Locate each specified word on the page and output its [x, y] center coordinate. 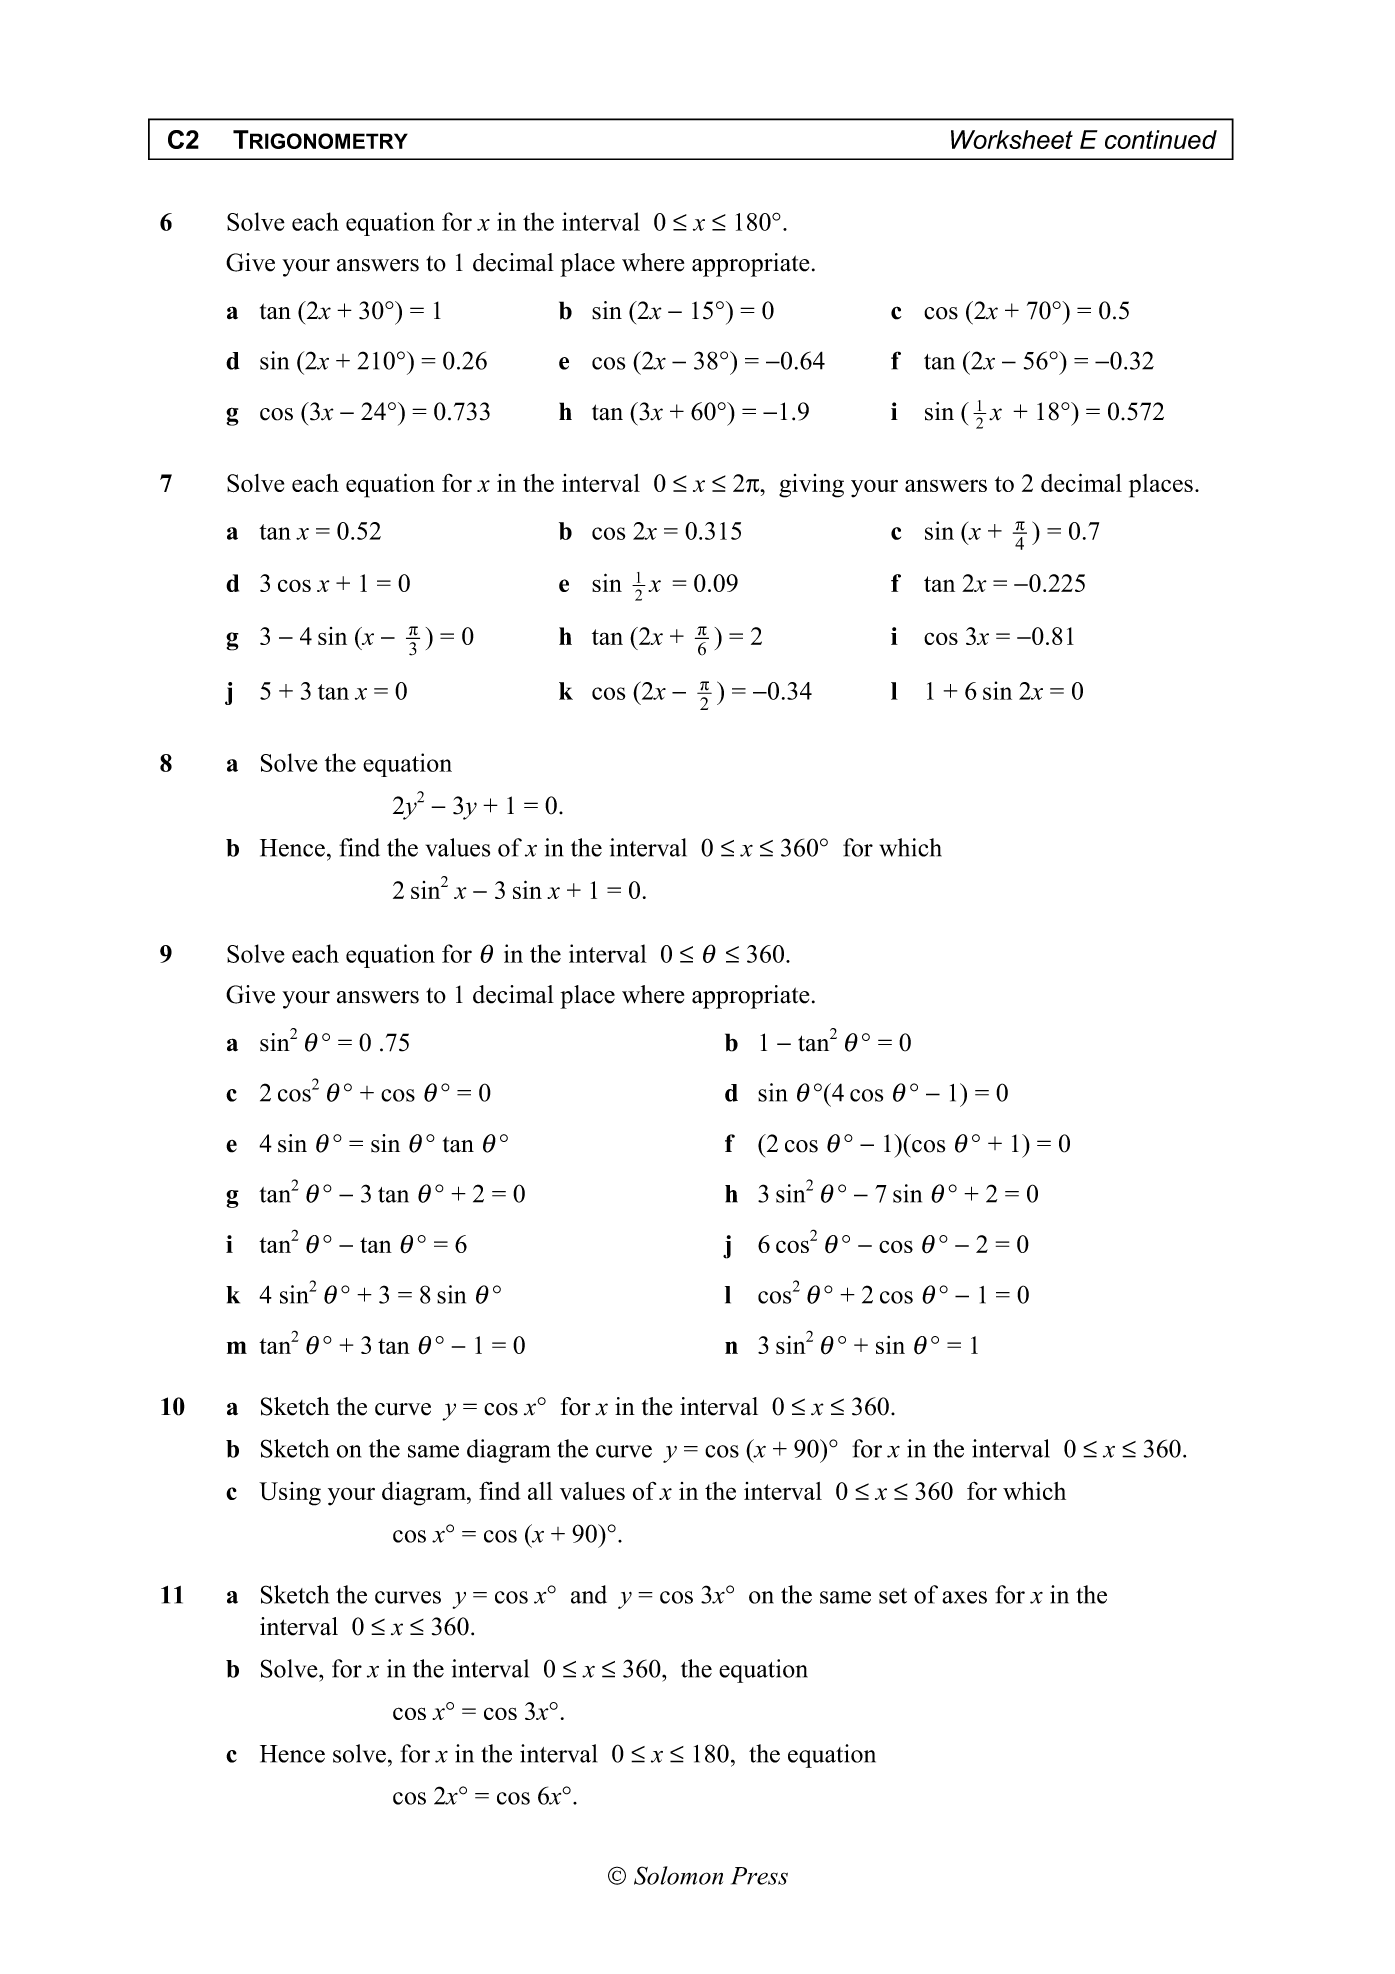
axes [964, 1597]
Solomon [678, 1875]
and [589, 1594]
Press [759, 1876]
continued [1161, 139]
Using [290, 1494]
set [893, 1596]
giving [811, 486]
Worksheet [1012, 139]
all [540, 1491]
